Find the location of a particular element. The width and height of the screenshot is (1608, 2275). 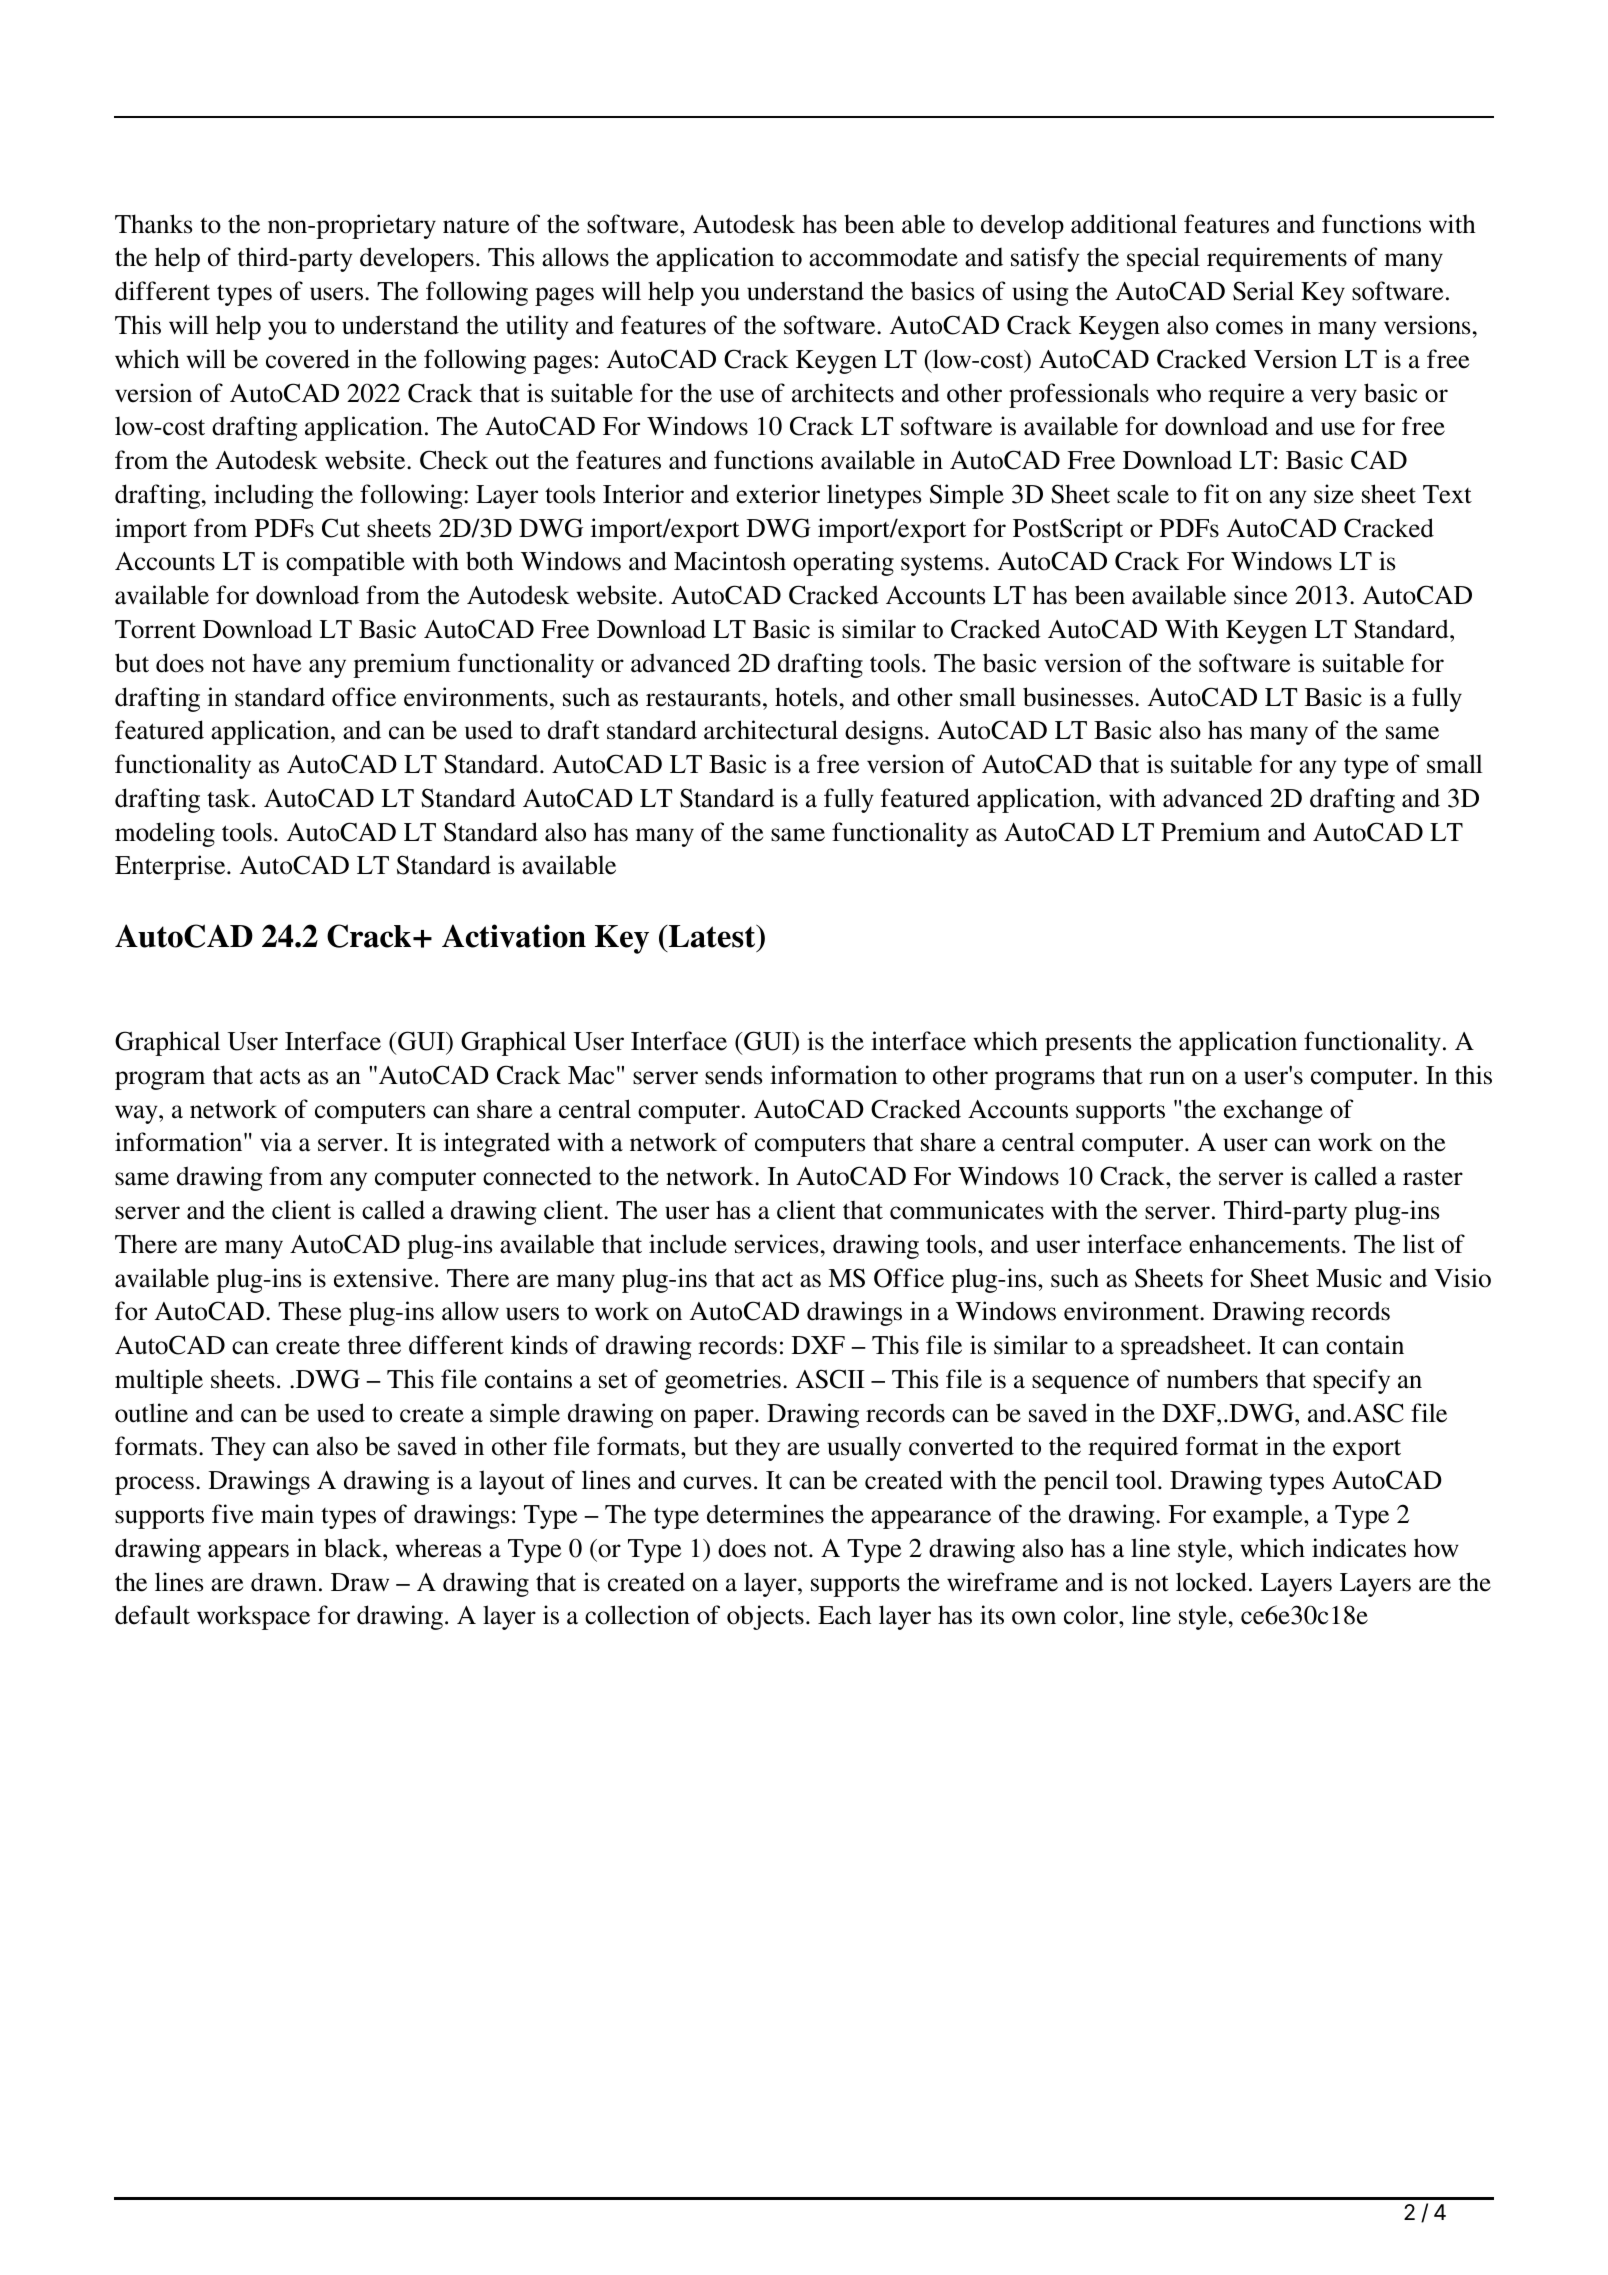

Enterprise is located at coordinates (171, 867).
